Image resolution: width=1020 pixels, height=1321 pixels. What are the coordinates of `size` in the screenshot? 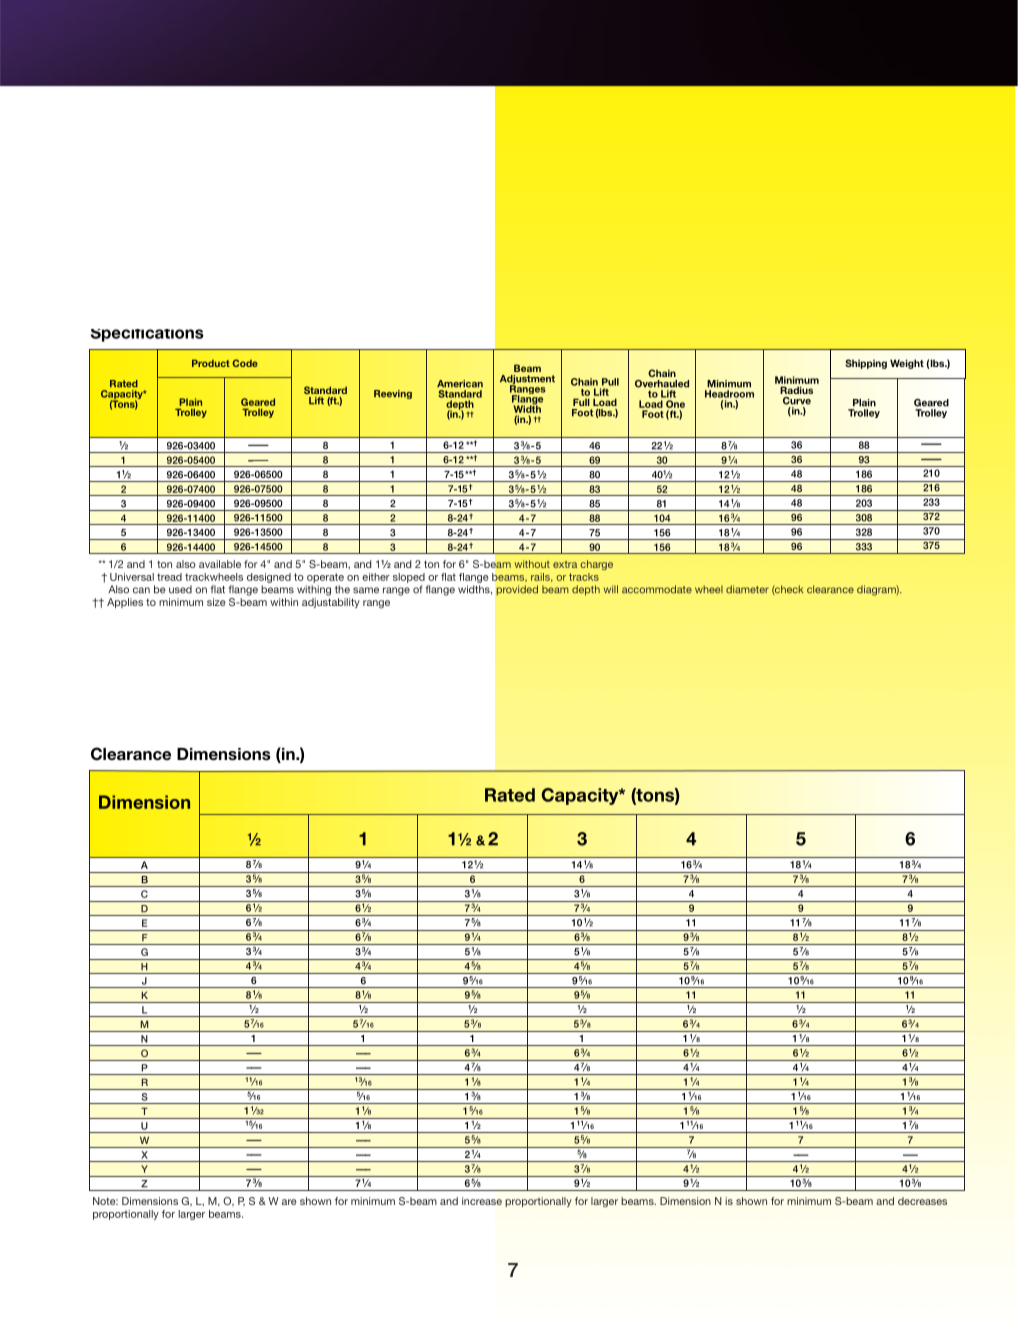 It's located at (216, 602).
